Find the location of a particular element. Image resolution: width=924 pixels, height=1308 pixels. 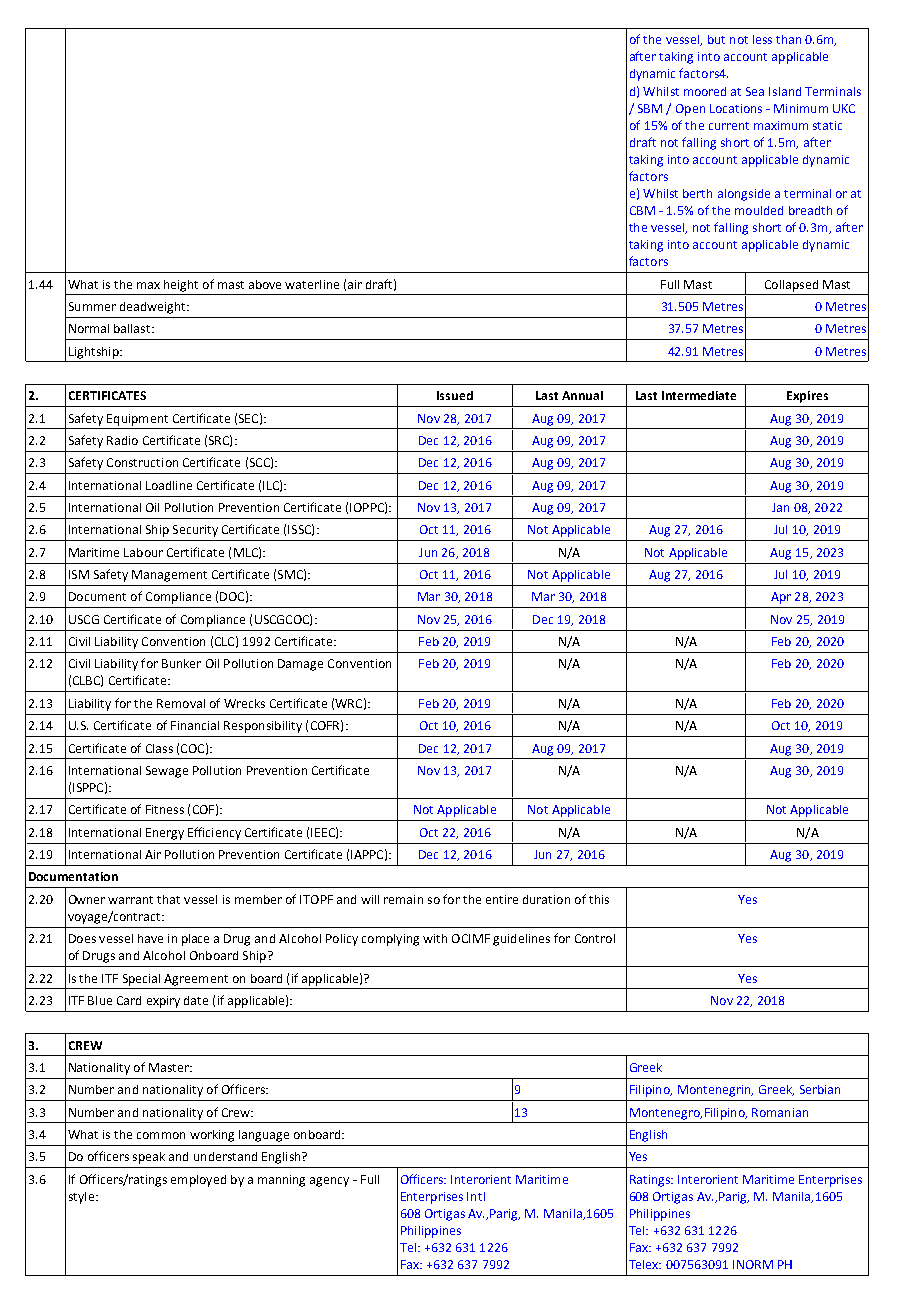

Intl is located at coordinates (476, 1196).
